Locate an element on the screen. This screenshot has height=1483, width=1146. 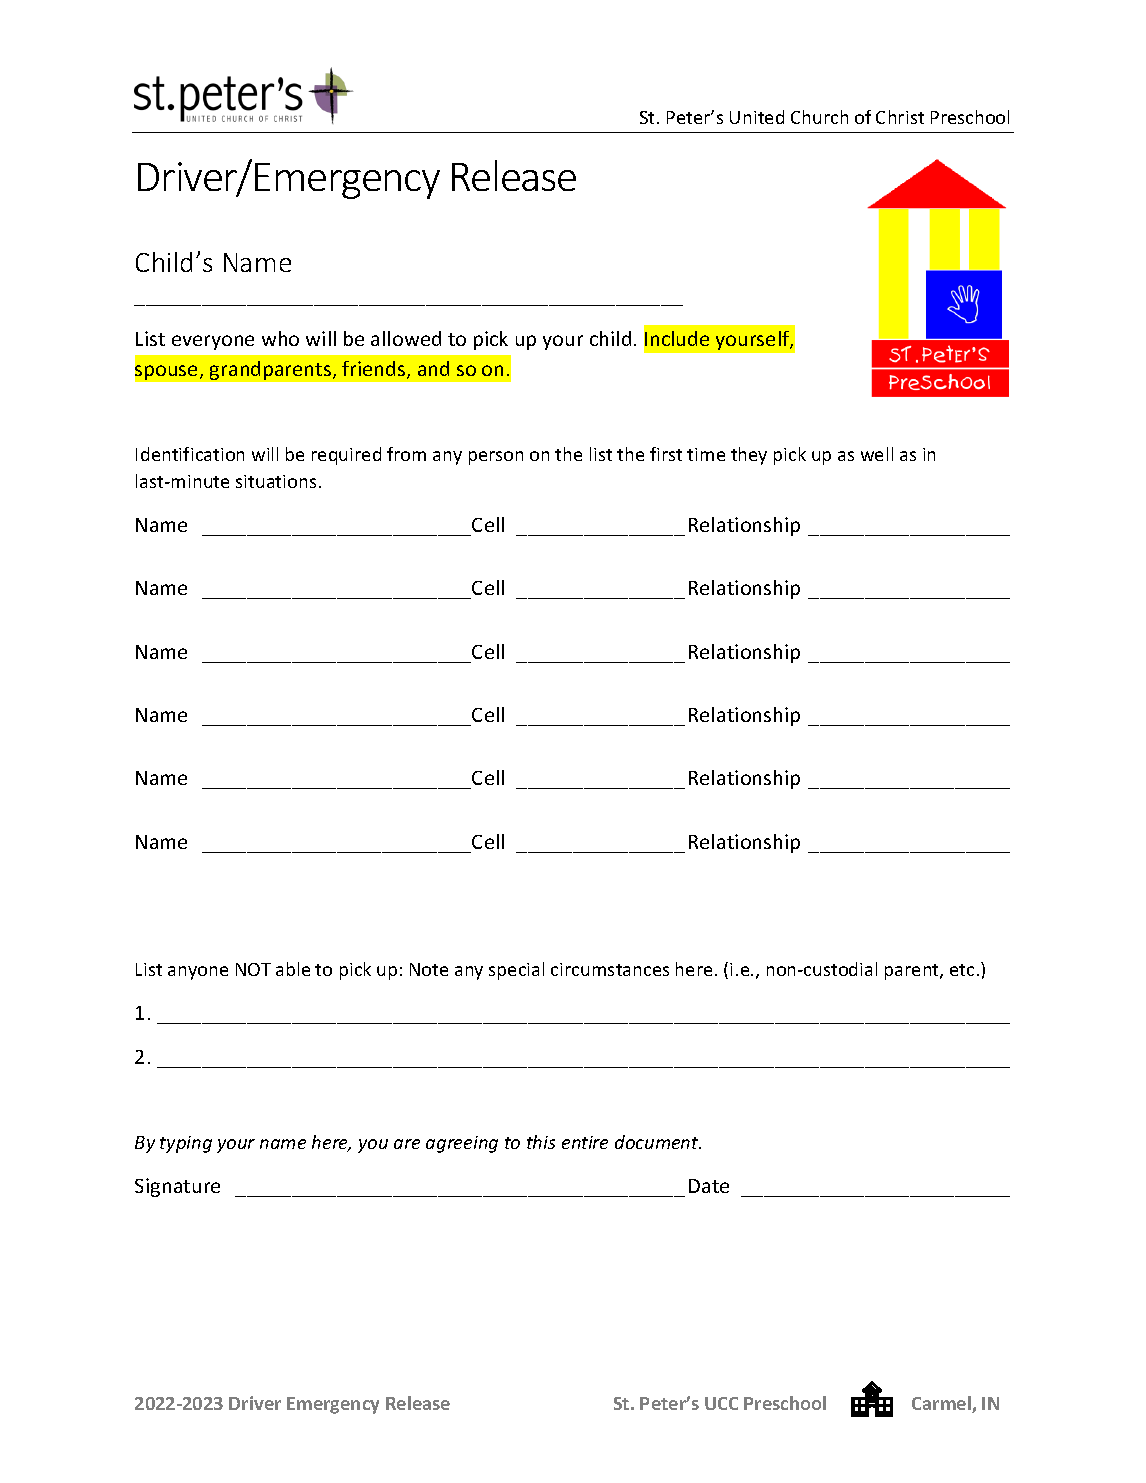
Carmel is located at coordinates (942, 1404).
